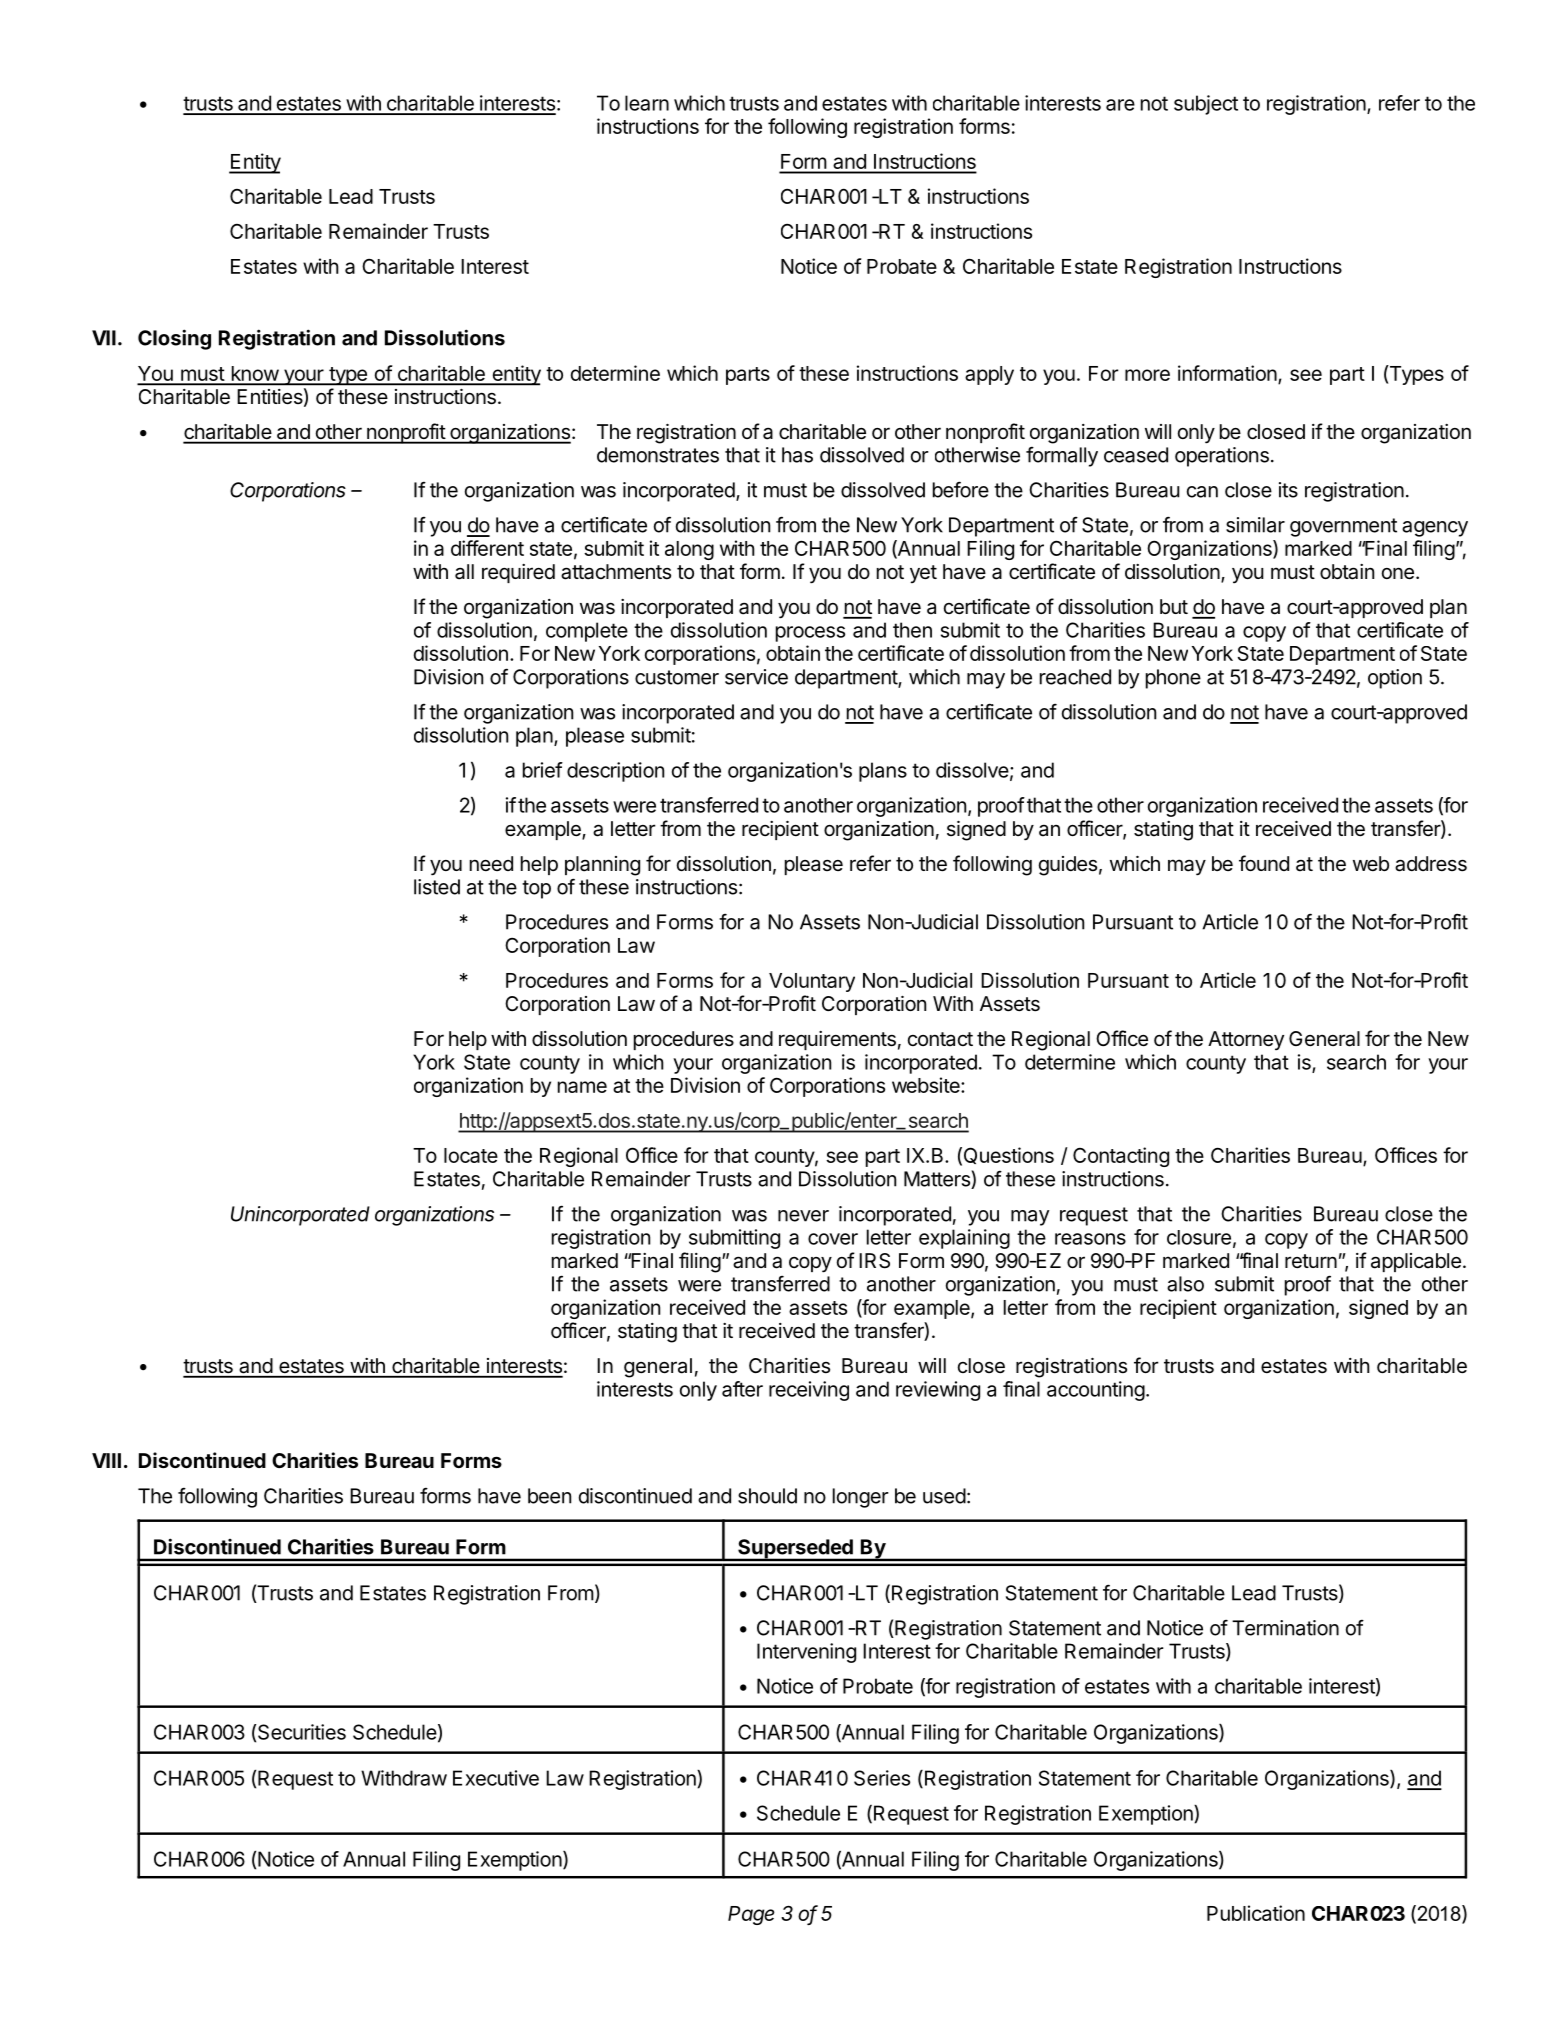 This screenshot has width=1559, height=2017. What do you see at coordinates (833, 1239) in the screenshot?
I see `cover` at bounding box center [833, 1239].
